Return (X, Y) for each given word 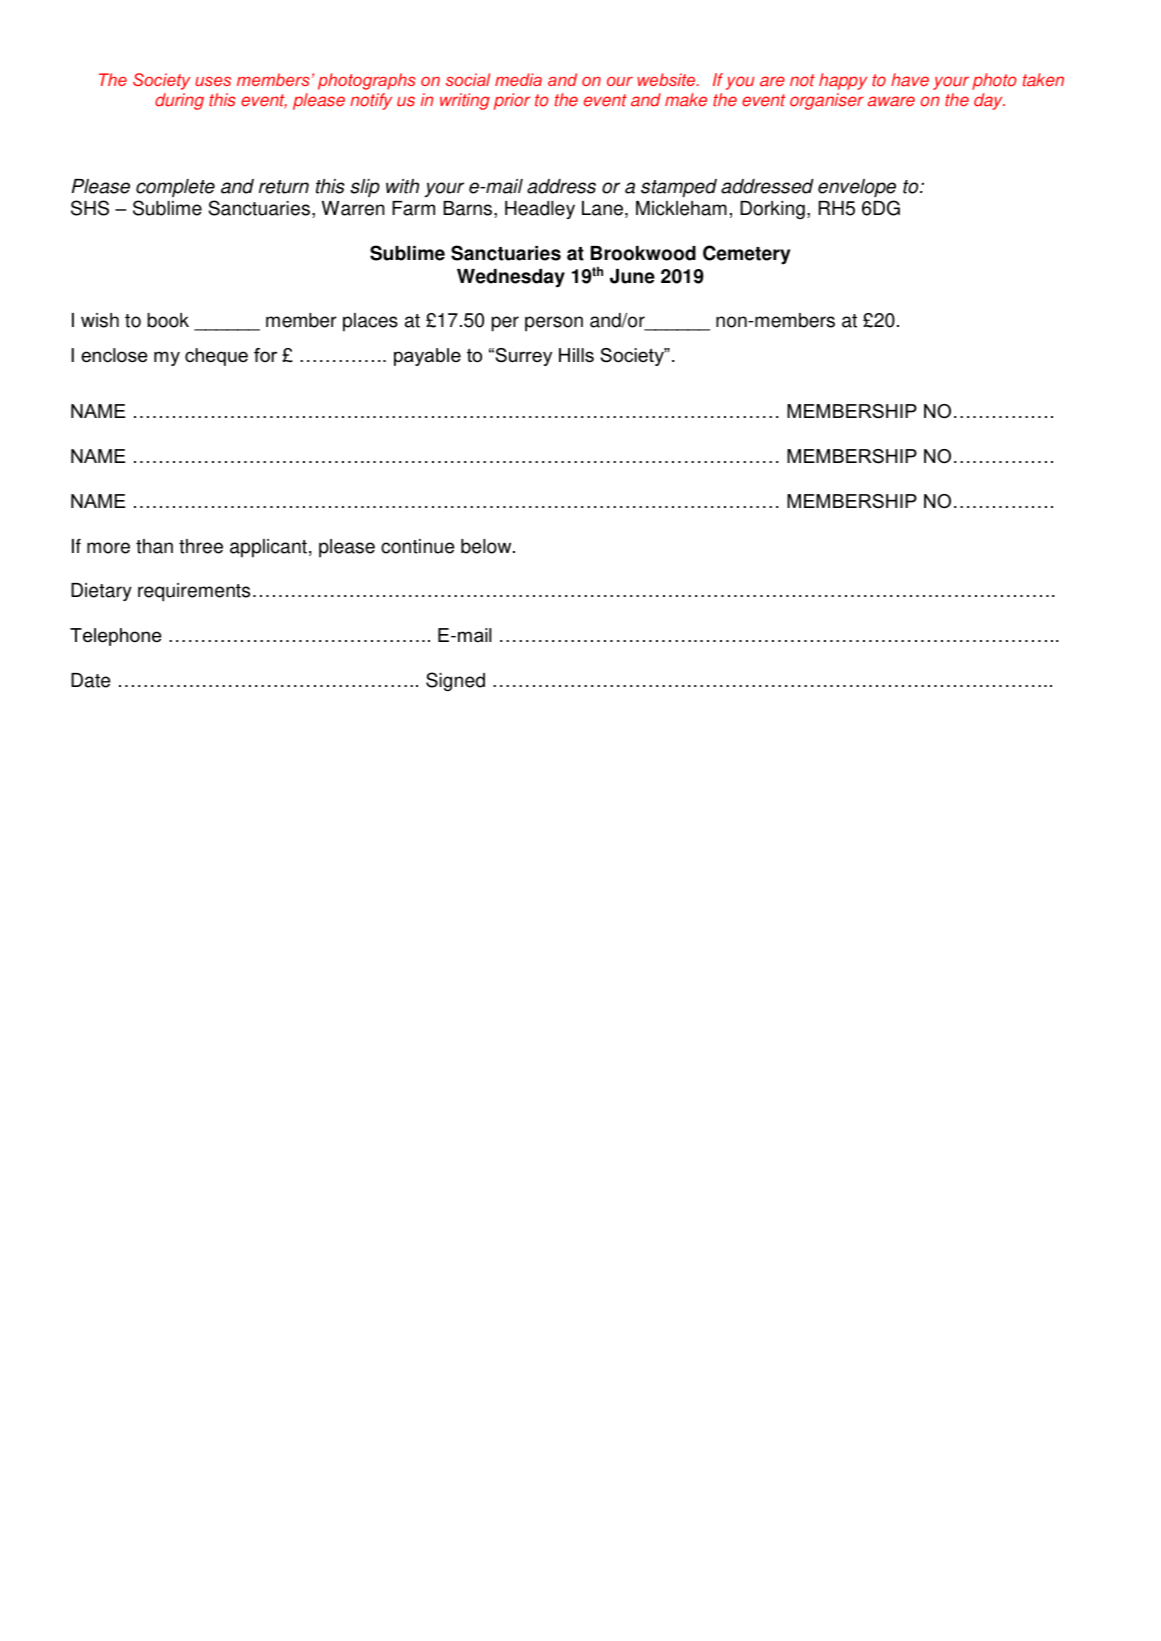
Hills (576, 355)
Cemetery (746, 255)
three (201, 546)
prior (512, 101)
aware (891, 101)
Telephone (116, 637)
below (487, 546)
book (168, 320)
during (179, 101)
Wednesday (511, 278)
